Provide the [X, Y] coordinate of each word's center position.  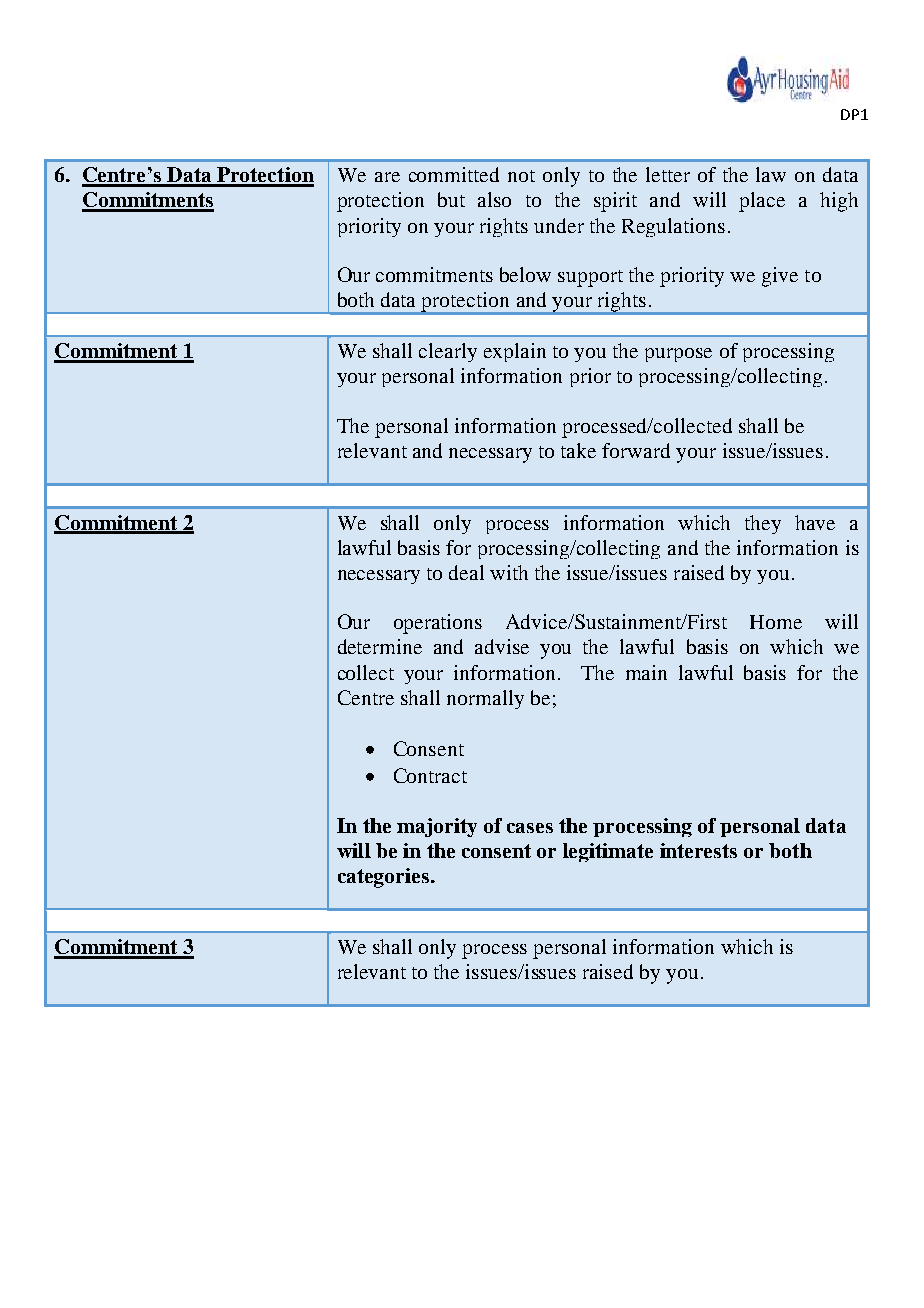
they [763, 524]
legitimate [608, 852]
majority [437, 827]
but [451, 199]
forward [636, 450]
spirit [615, 202]
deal [466, 572]
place [762, 202]
